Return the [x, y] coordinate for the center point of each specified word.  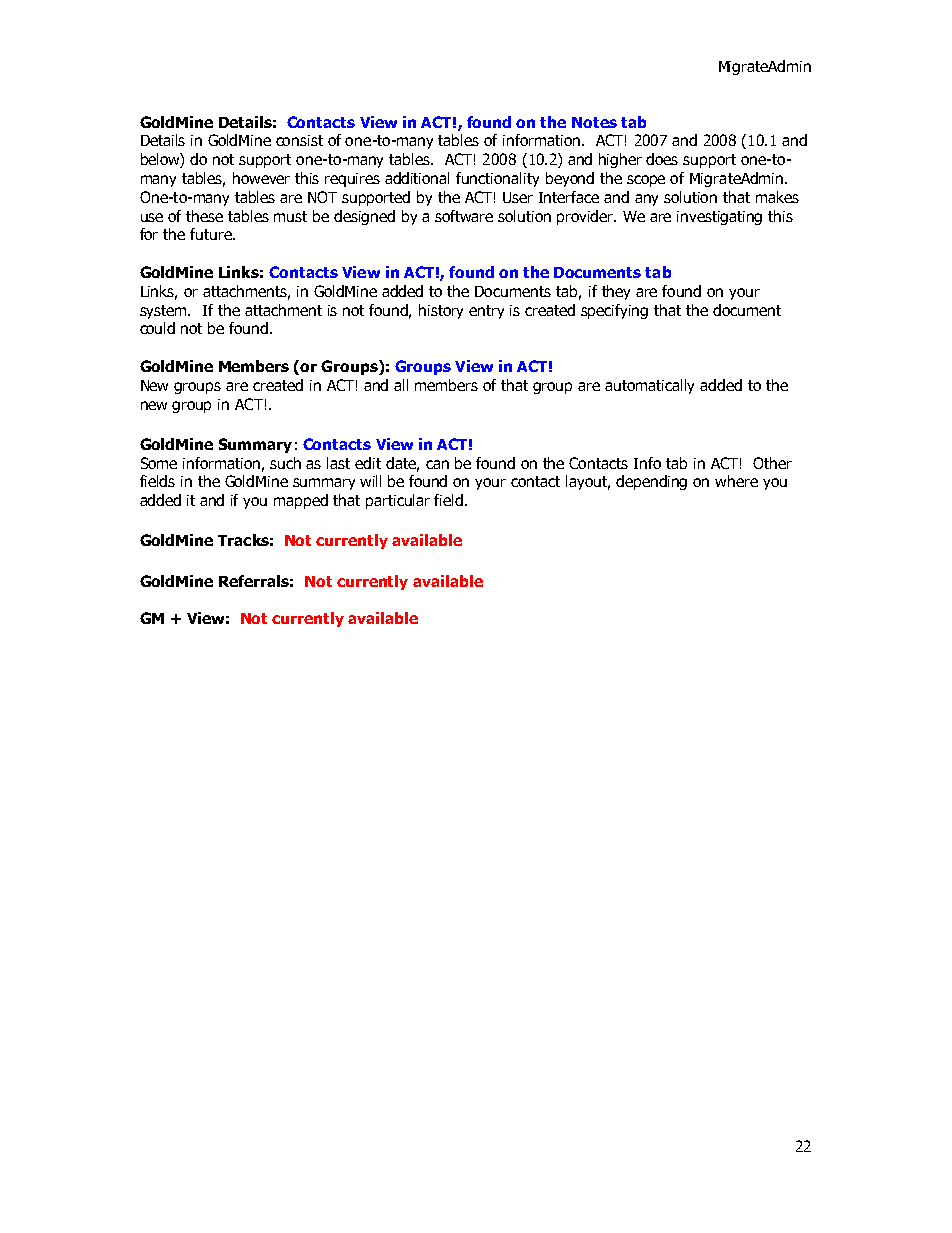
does [662, 159]
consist [299, 140]
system [164, 312]
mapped [301, 501]
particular [398, 501]
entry [486, 312]
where [736, 481]
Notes [594, 122]
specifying [614, 311]
